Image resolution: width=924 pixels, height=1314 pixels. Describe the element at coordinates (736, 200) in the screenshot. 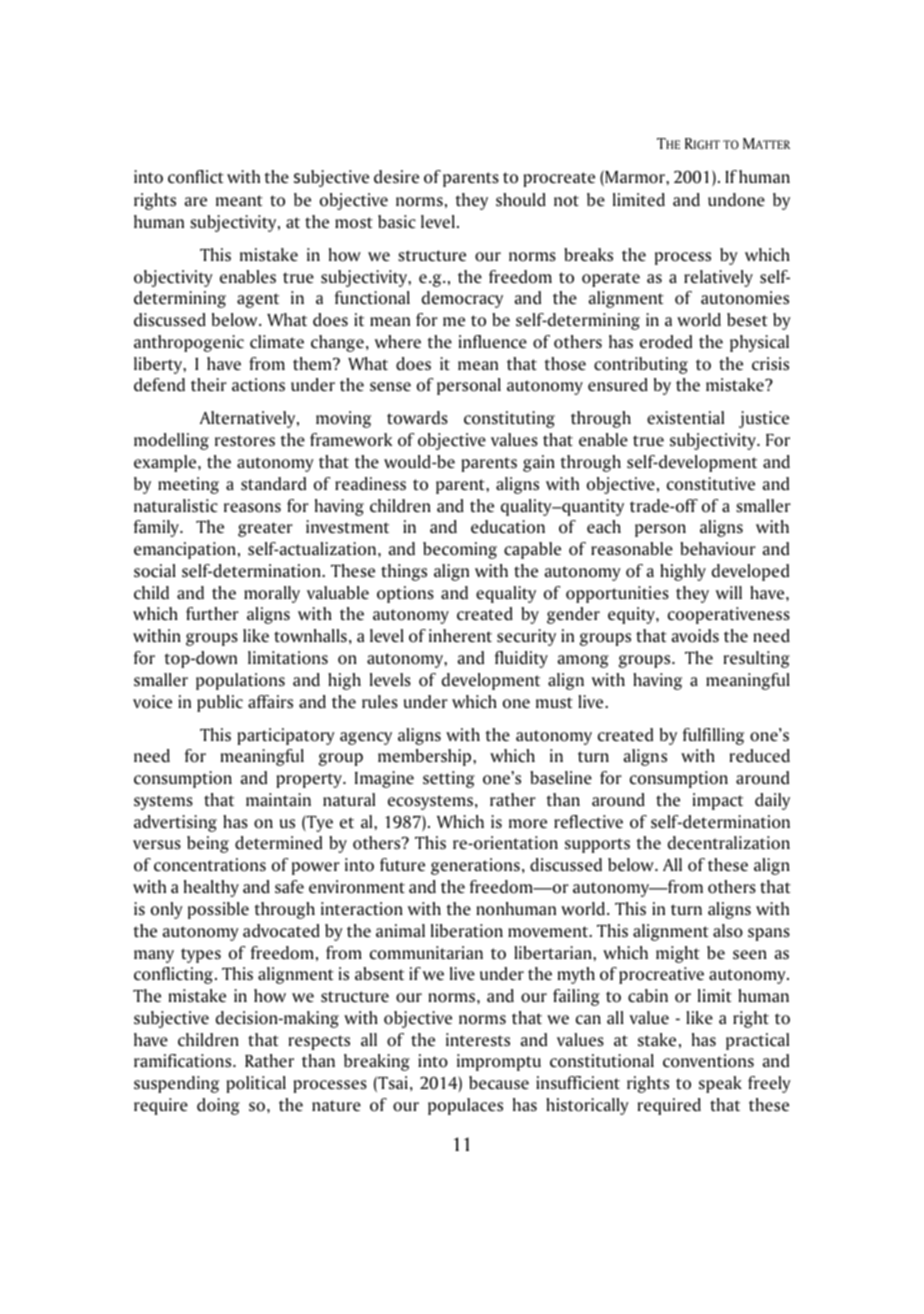

I see `undone` at that location.
